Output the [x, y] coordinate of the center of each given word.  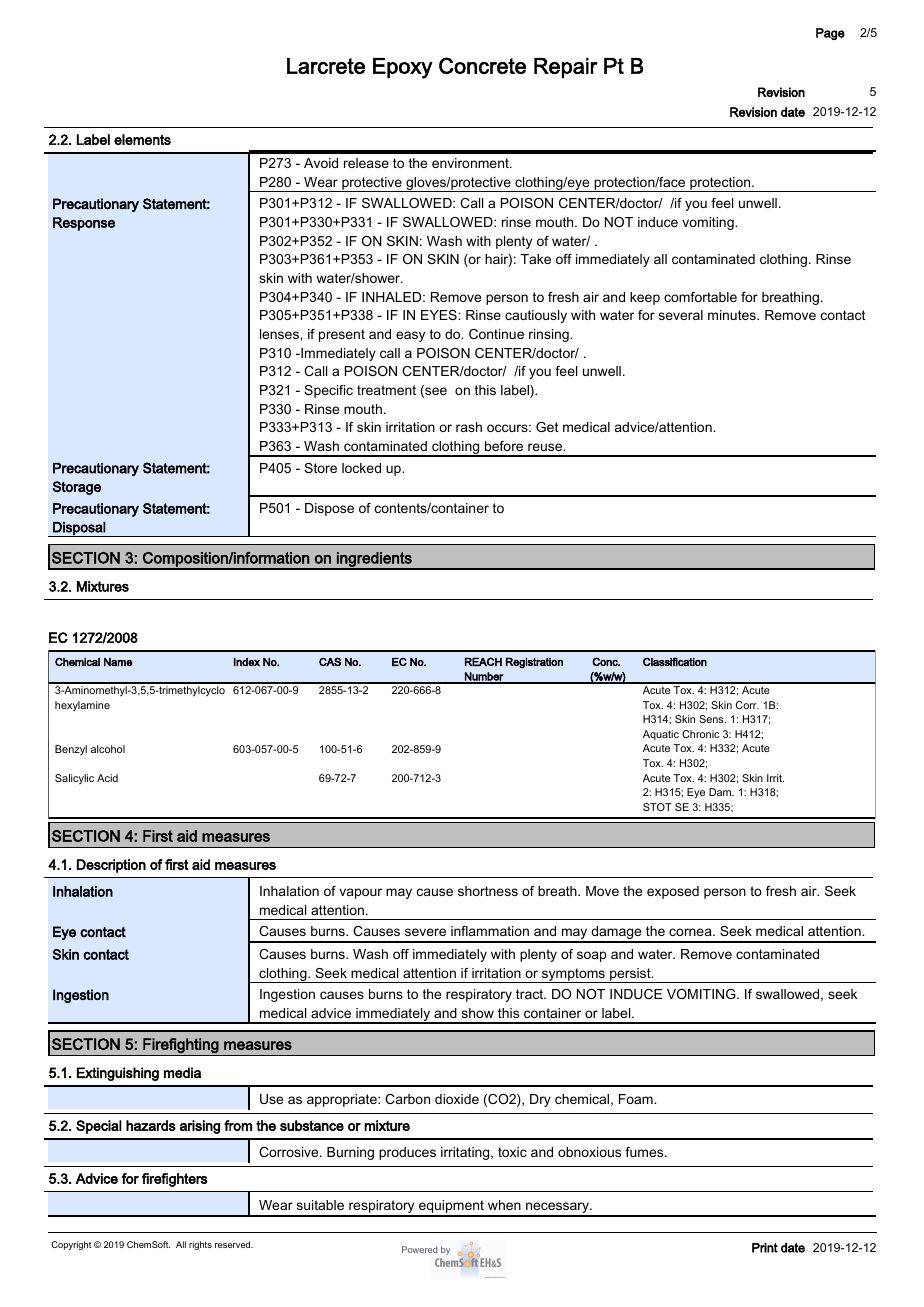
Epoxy [403, 68]
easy [410, 336]
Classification [675, 661]
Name [118, 662]
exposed [673, 892]
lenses [280, 334]
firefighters [175, 1180]
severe [425, 932]
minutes [733, 315]
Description [111, 866]
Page [830, 34]
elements [142, 139]
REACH [483, 661]
